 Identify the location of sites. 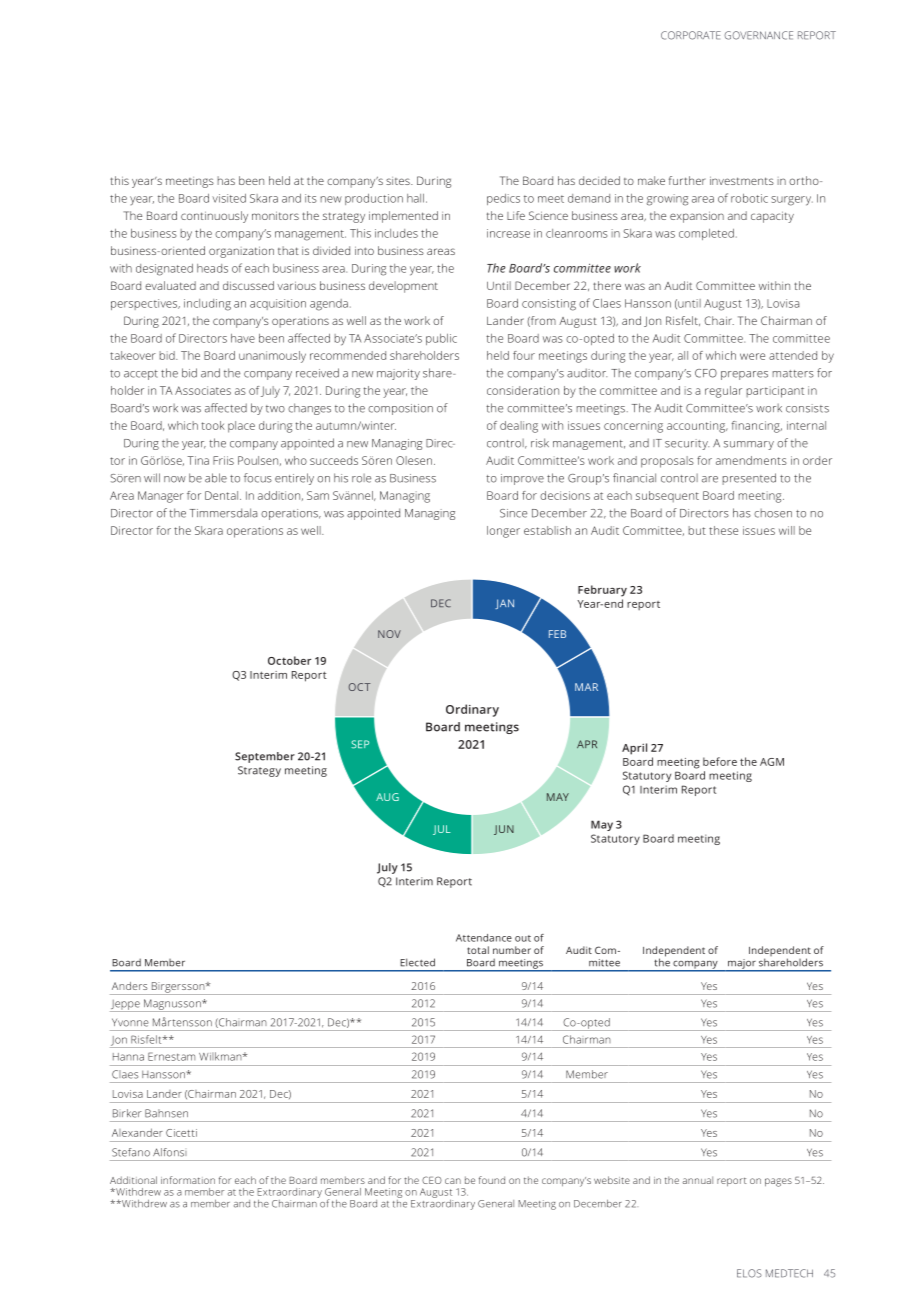
(399, 181).
